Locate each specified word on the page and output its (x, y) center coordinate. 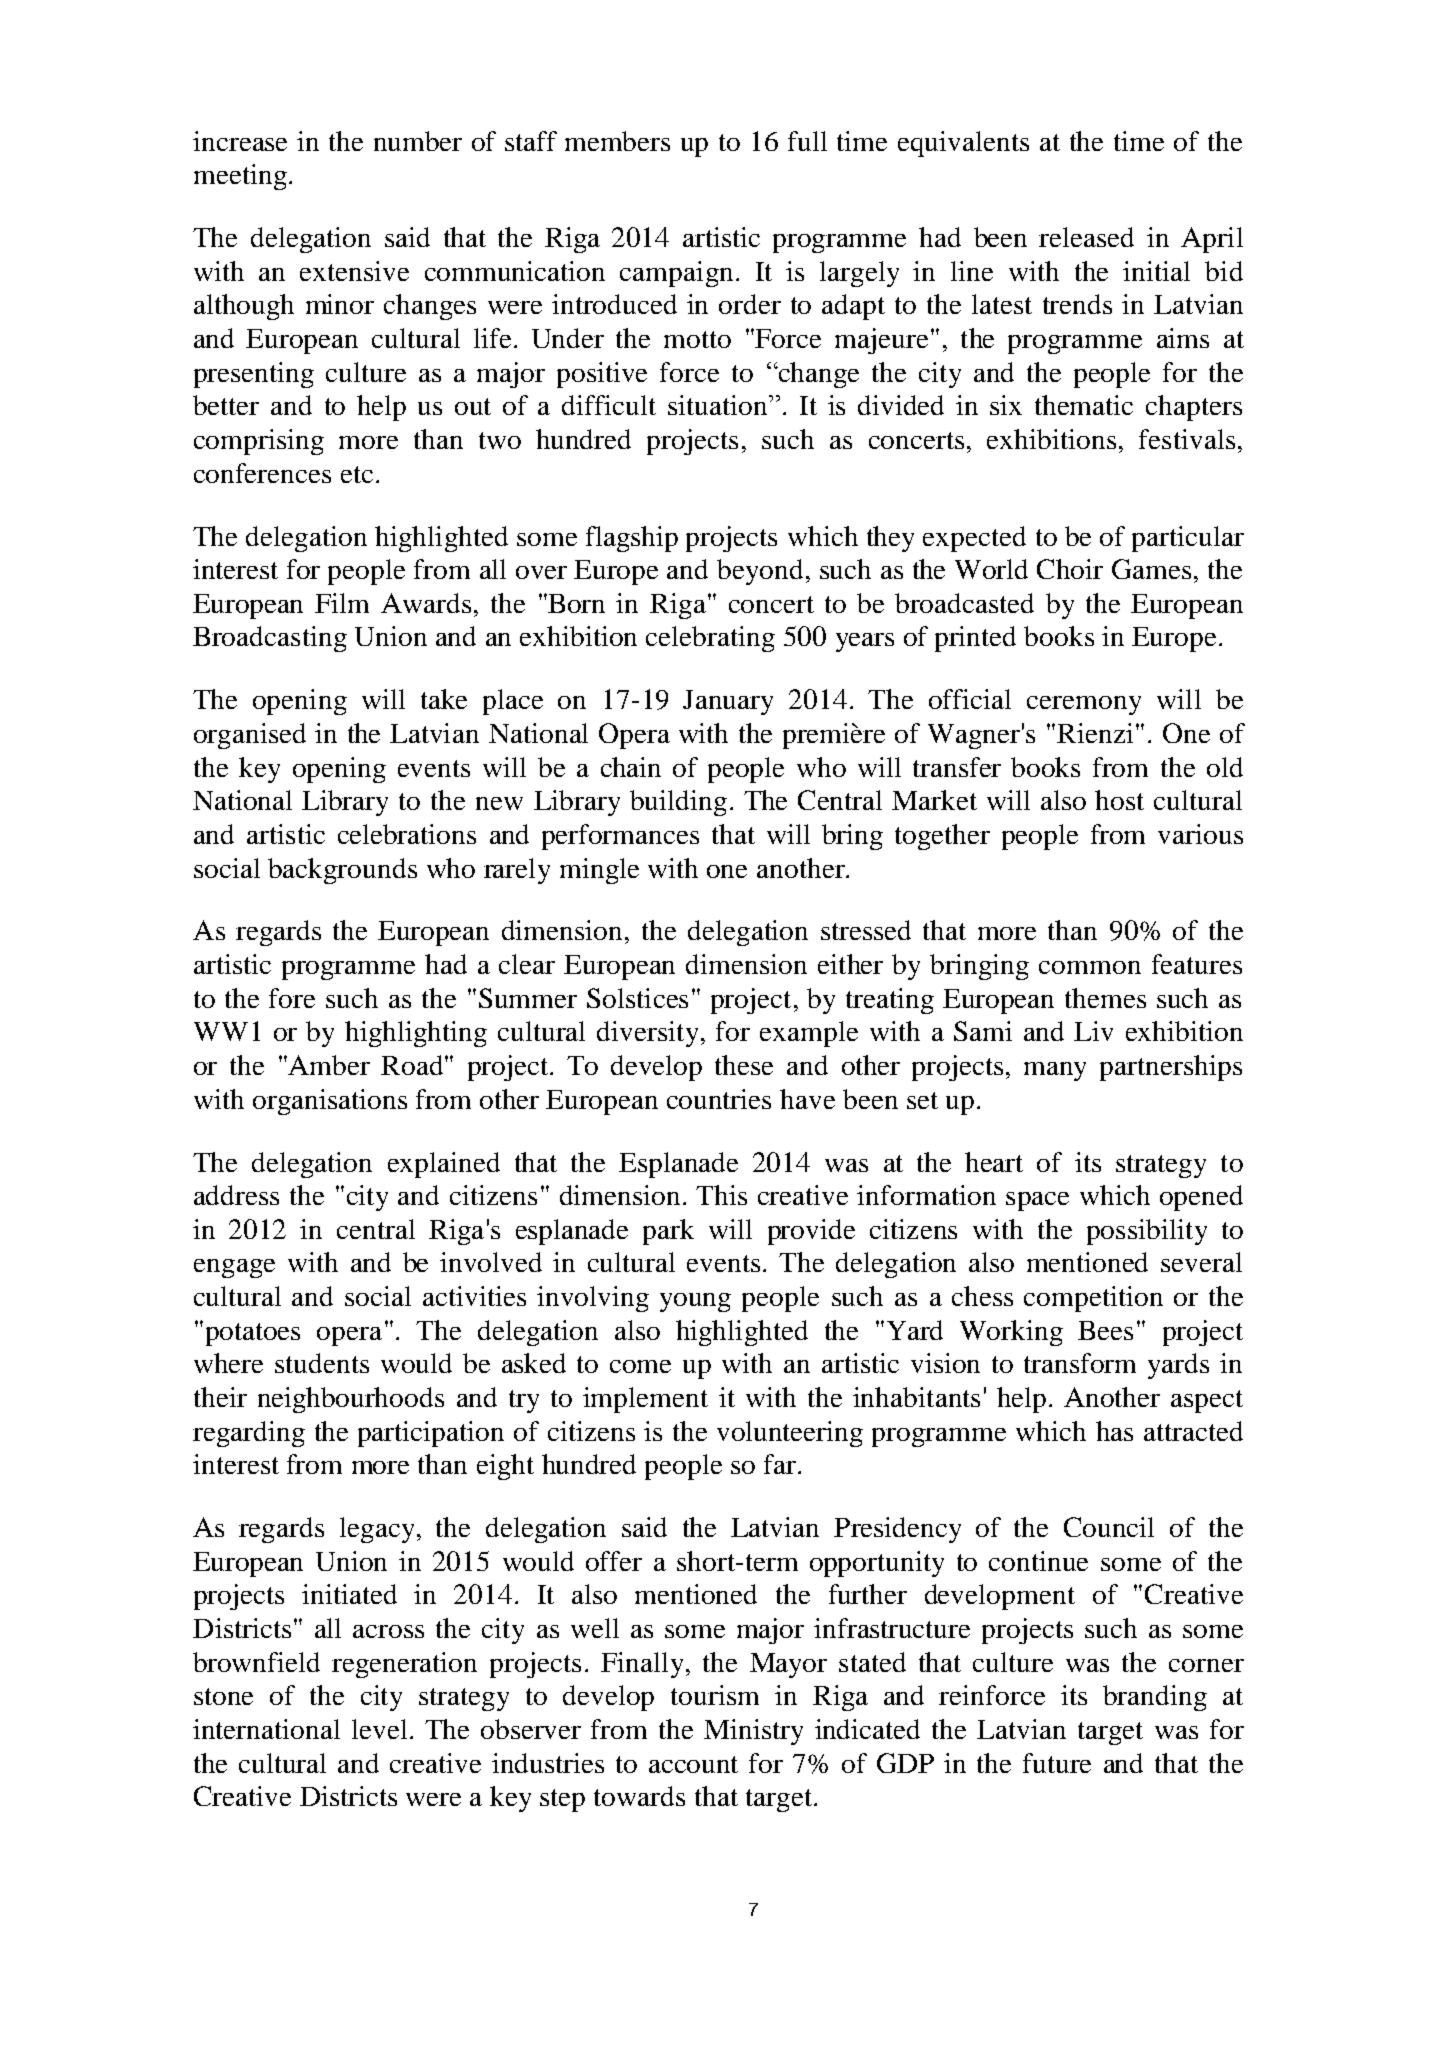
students (322, 1363)
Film (342, 603)
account (693, 1764)
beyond (760, 572)
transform (1080, 1363)
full (807, 141)
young (695, 1302)
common (1090, 967)
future (1057, 1763)
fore (292, 998)
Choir (1070, 569)
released (1086, 237)
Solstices (637, 998)
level (379, 1729)
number (418, 141)
